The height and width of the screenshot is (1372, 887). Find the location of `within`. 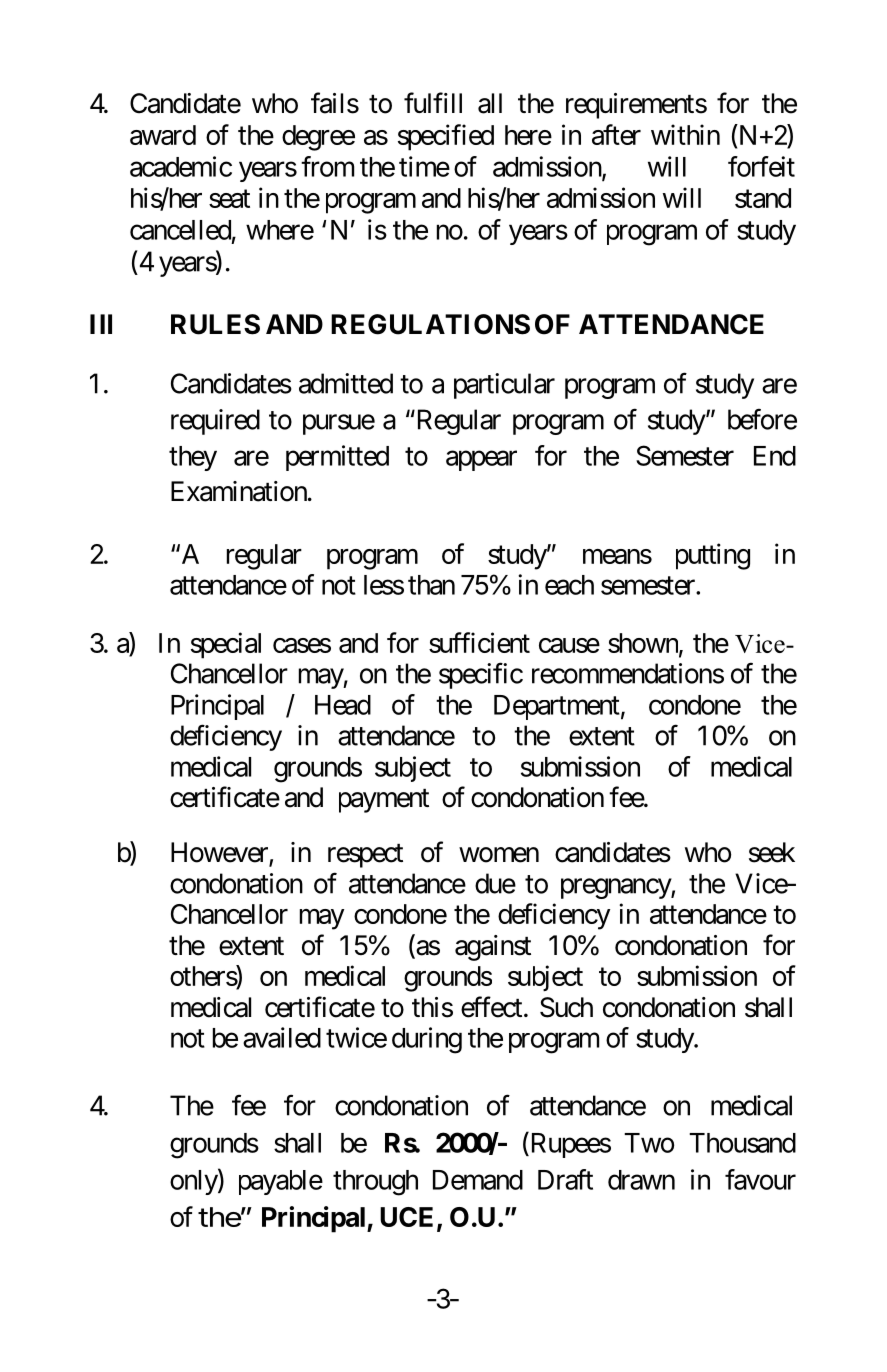

within is located at coordinates (685, 134).
